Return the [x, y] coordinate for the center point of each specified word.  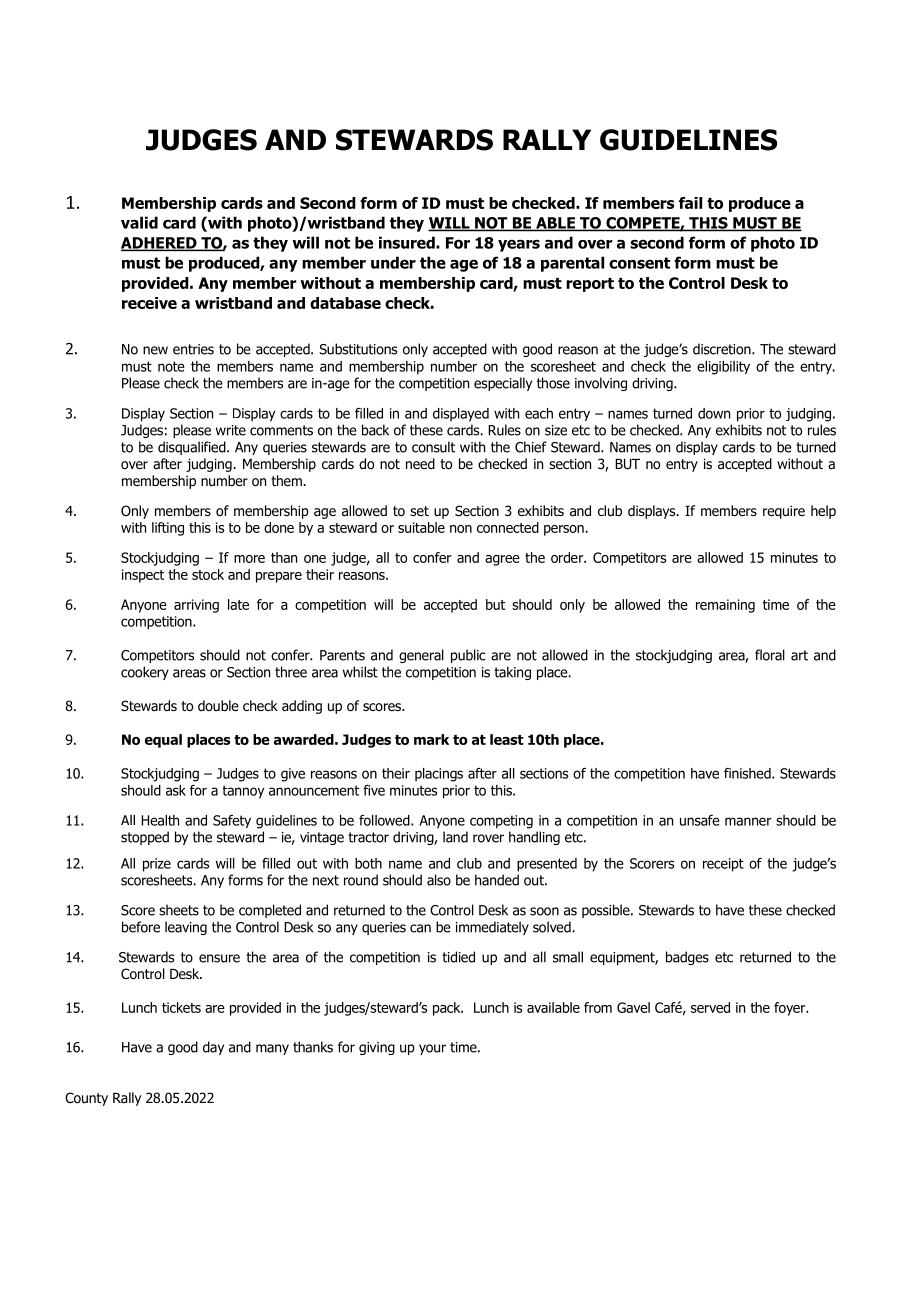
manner [748, 821]
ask [176, 790]
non [461, 529]
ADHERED [160, 244]
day [213, 1048]
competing [501, 822]
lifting [168, 529]
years [519, 245]
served [710, 1007]
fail [690, 203]
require [784, 512]
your [432, 1049]
